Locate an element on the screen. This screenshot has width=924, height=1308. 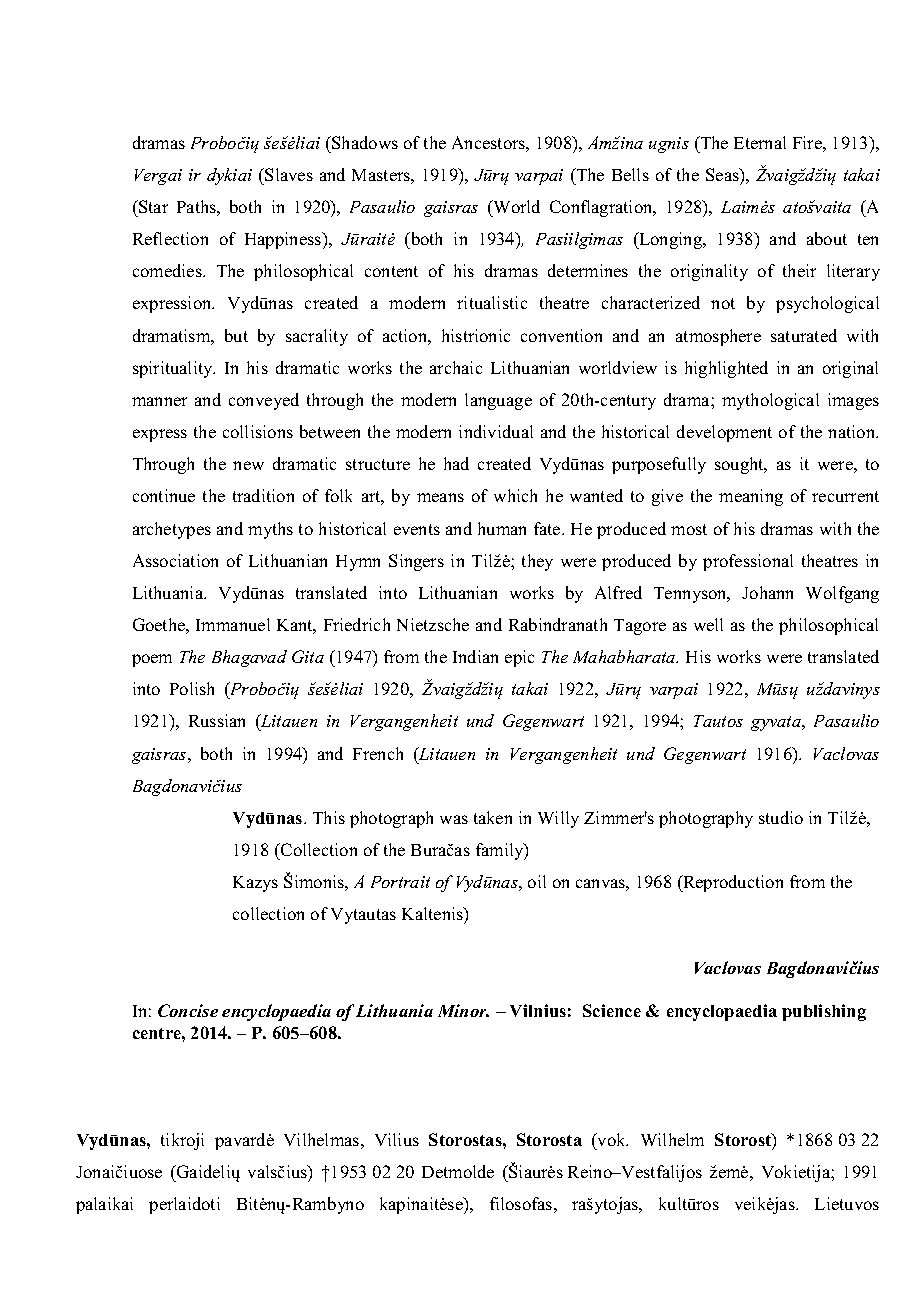
Immanuel is located at coordinates (233, 624).
